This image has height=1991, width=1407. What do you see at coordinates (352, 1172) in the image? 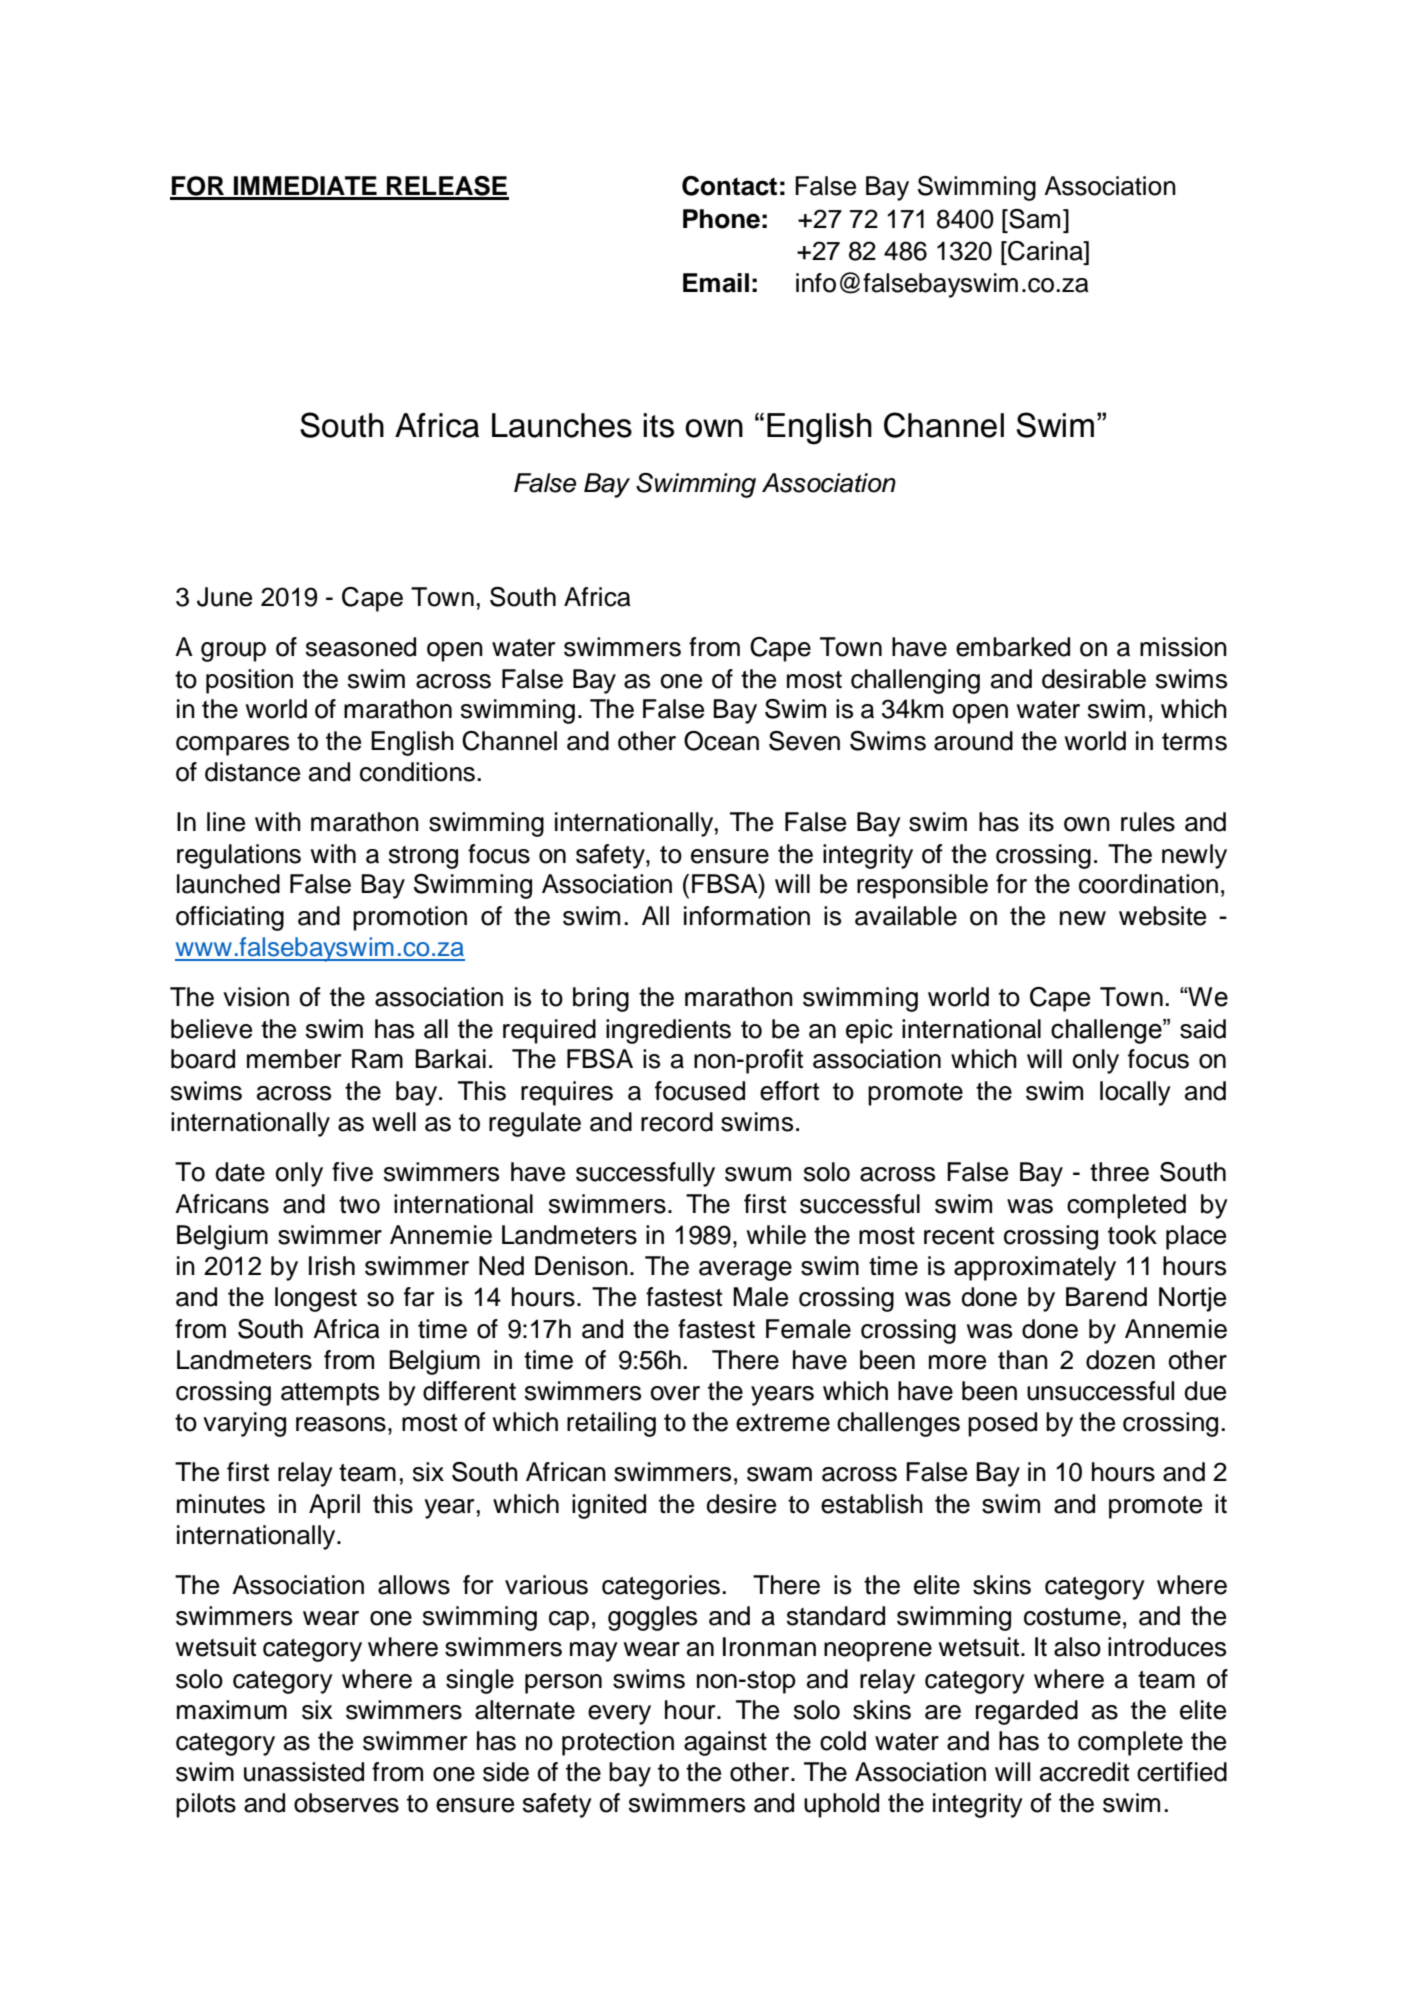
I see `five` at bounding box center [352, 1172].
